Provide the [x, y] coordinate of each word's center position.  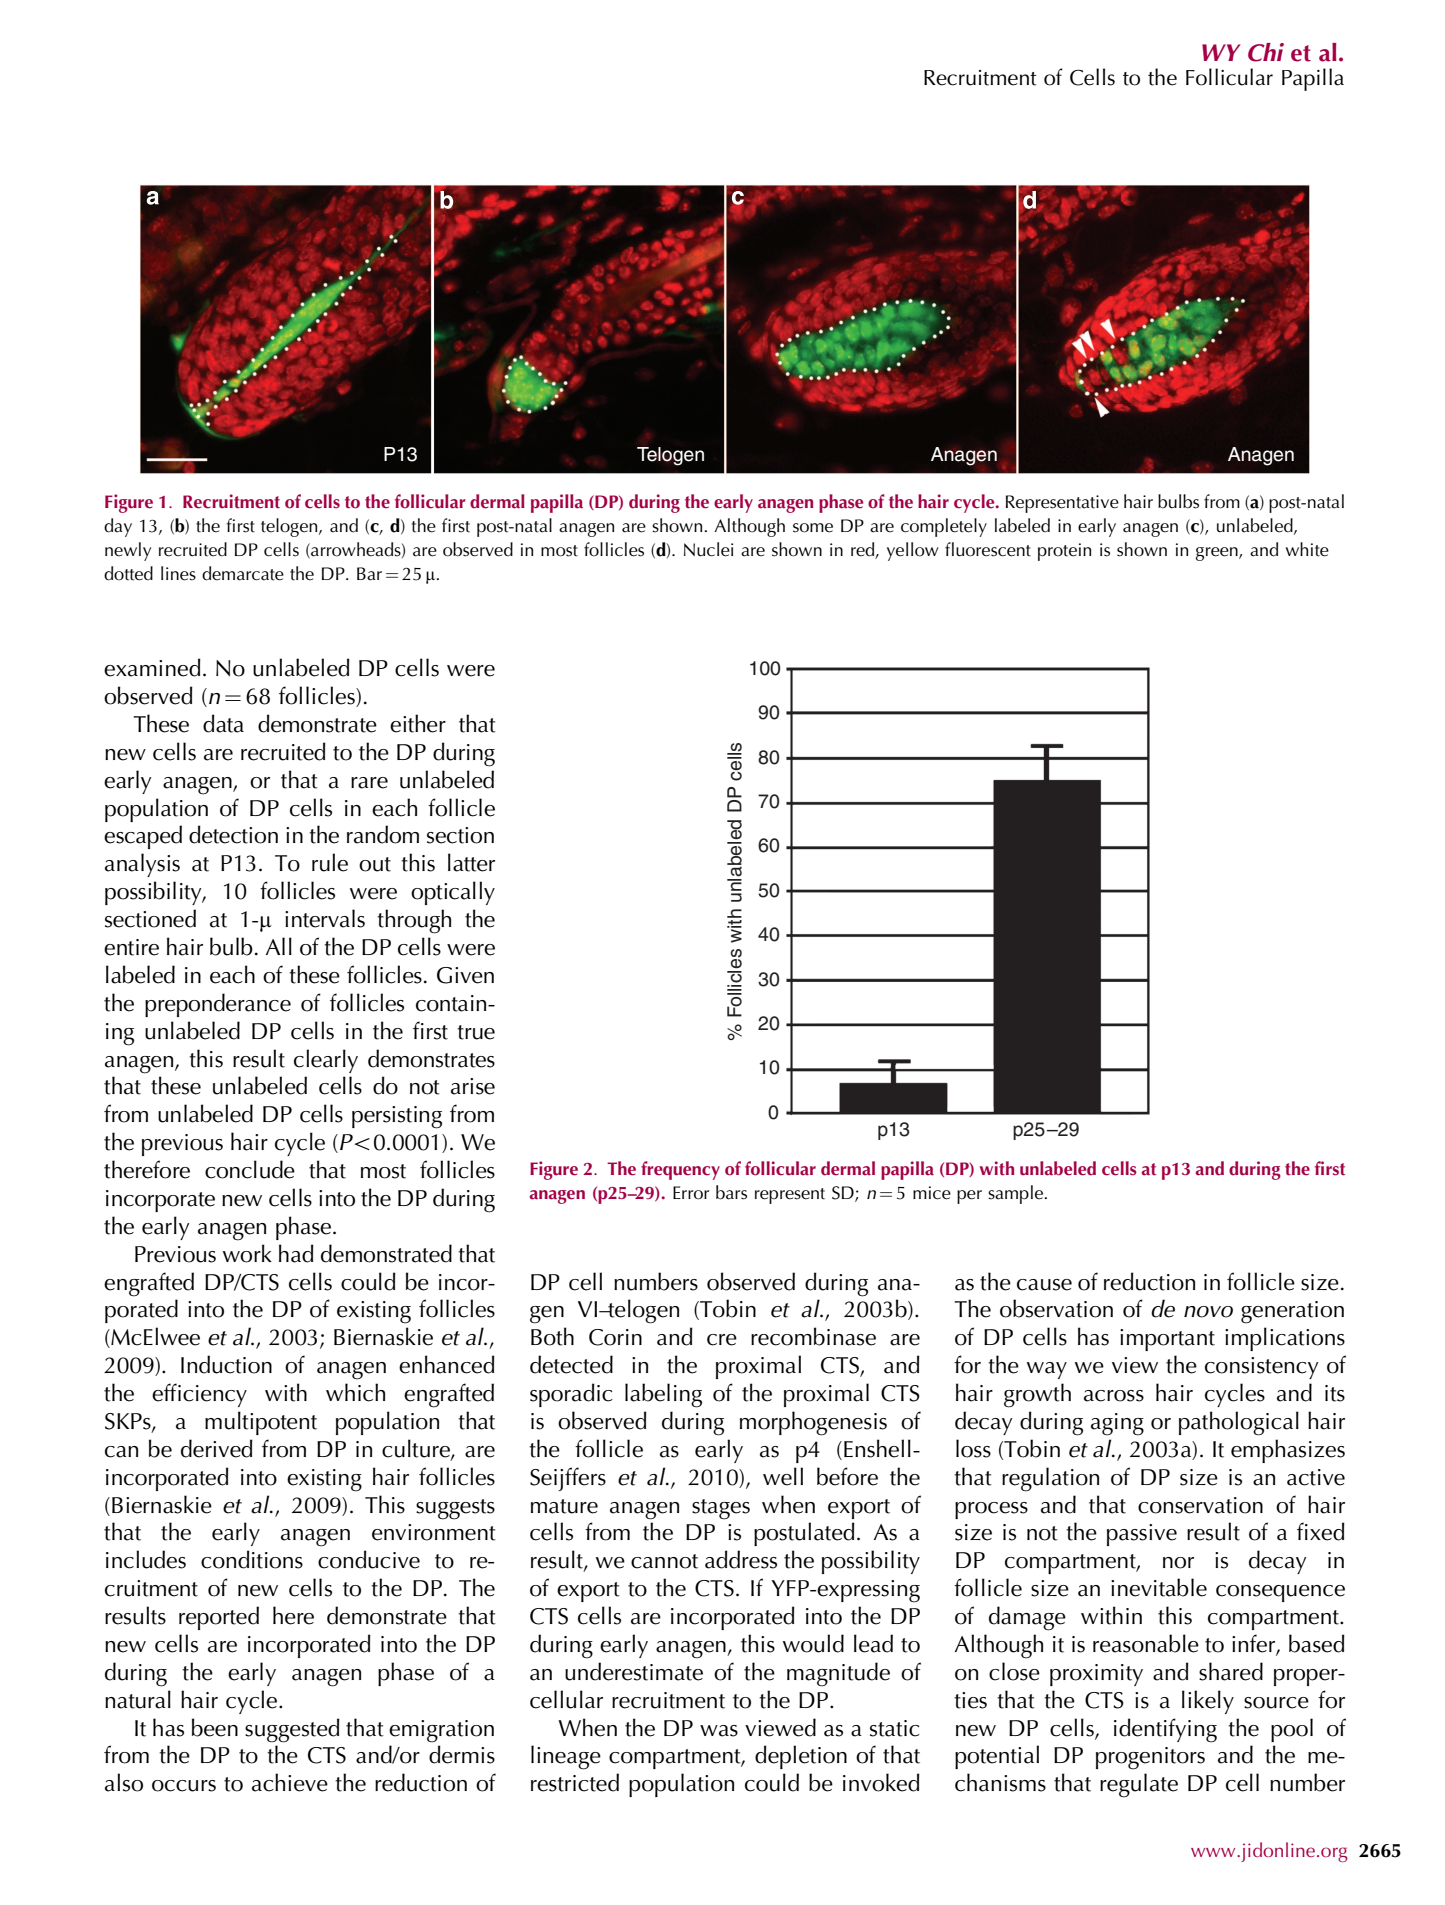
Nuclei [708, 549]
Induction [226, 1364]
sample [1016, 1194]
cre [722, 1340]
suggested [292, 1730]
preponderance [218, 1005]
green [1218, 554]
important [1167, 1340]
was [719, 1731]
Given [465, 975]
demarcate [243, 573]
